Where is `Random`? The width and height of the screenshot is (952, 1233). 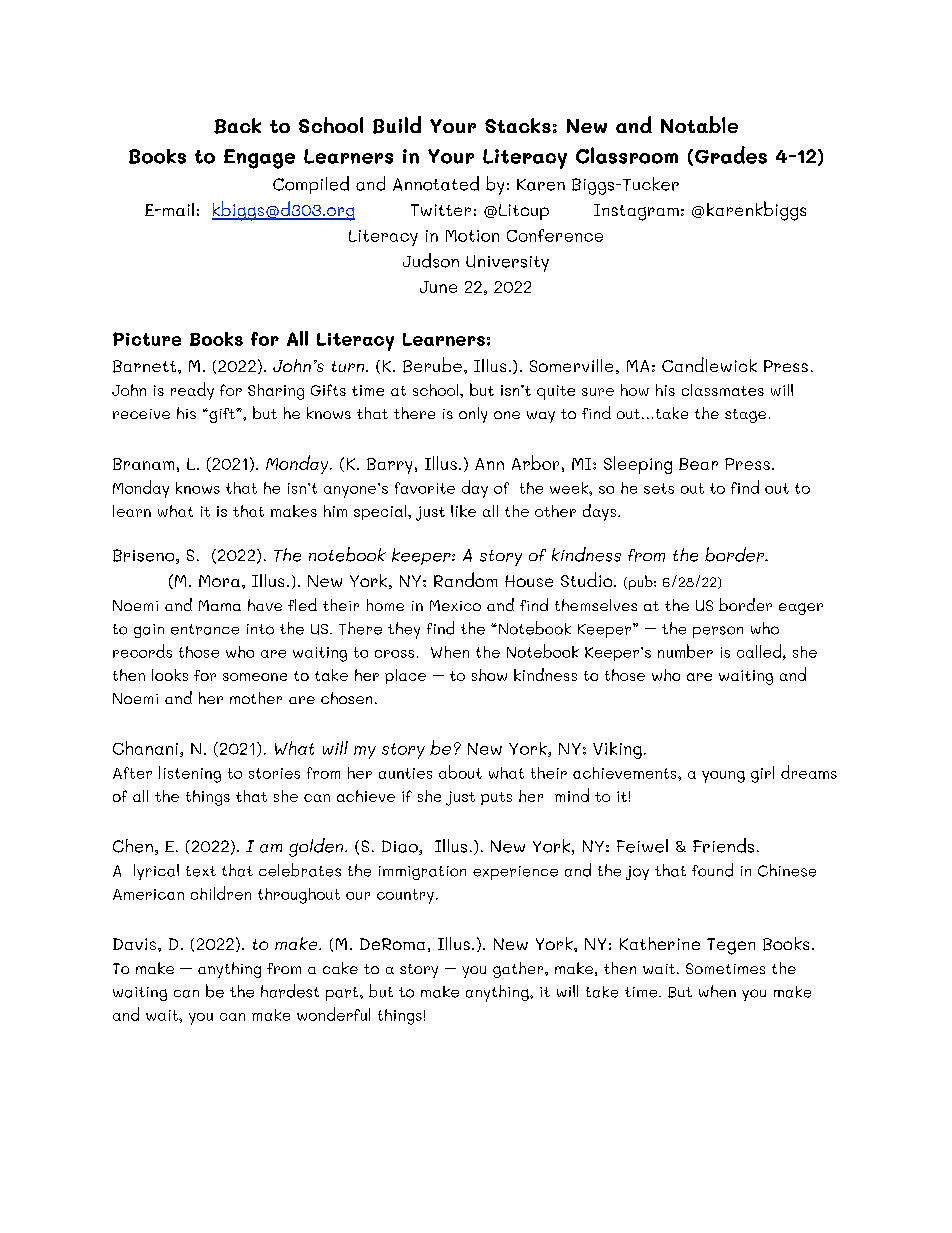
Random is located at coordinates (465, 579).
